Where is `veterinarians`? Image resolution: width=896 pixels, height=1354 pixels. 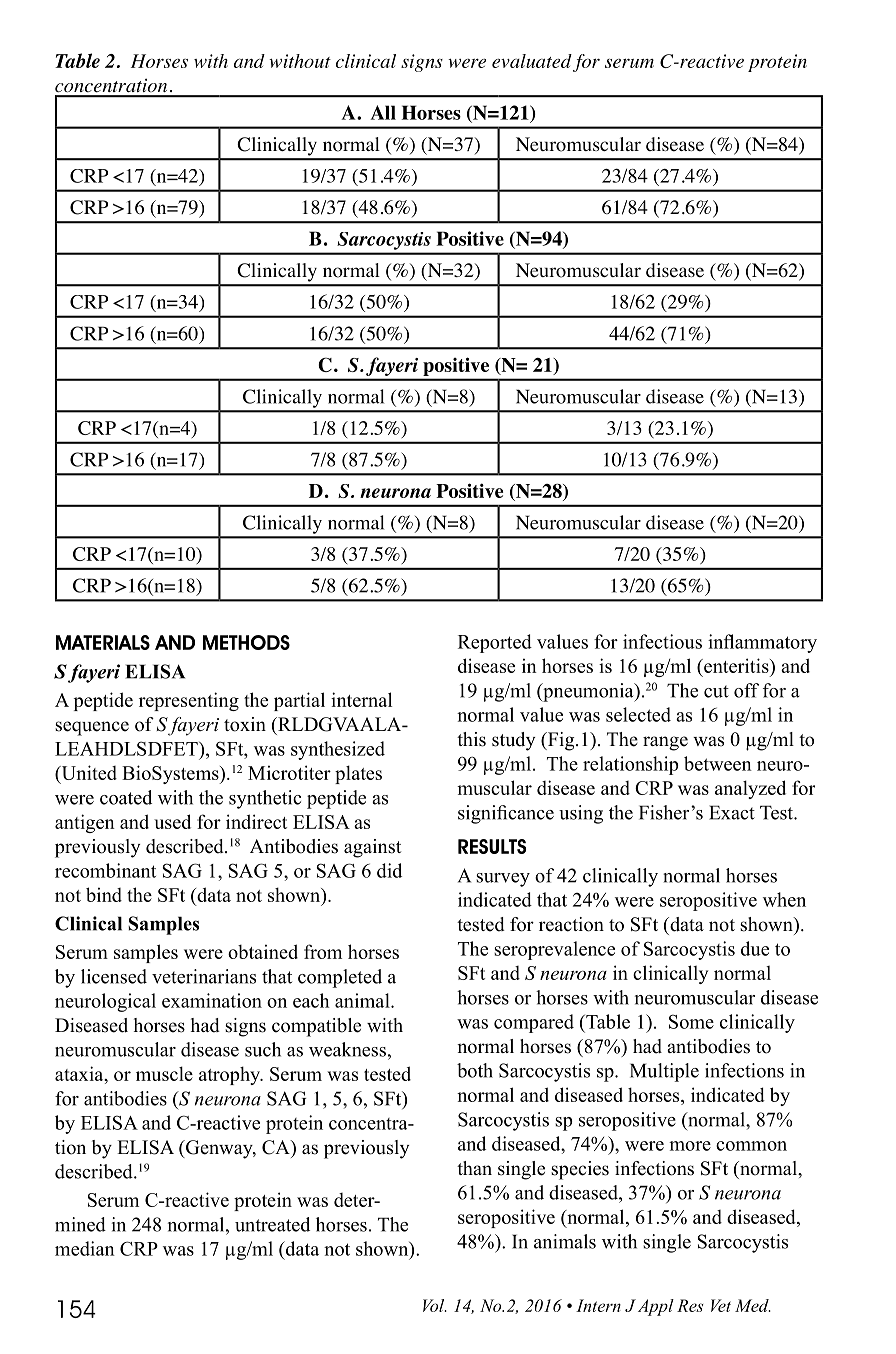 veterinarians is located at coordinates (204, 976).
